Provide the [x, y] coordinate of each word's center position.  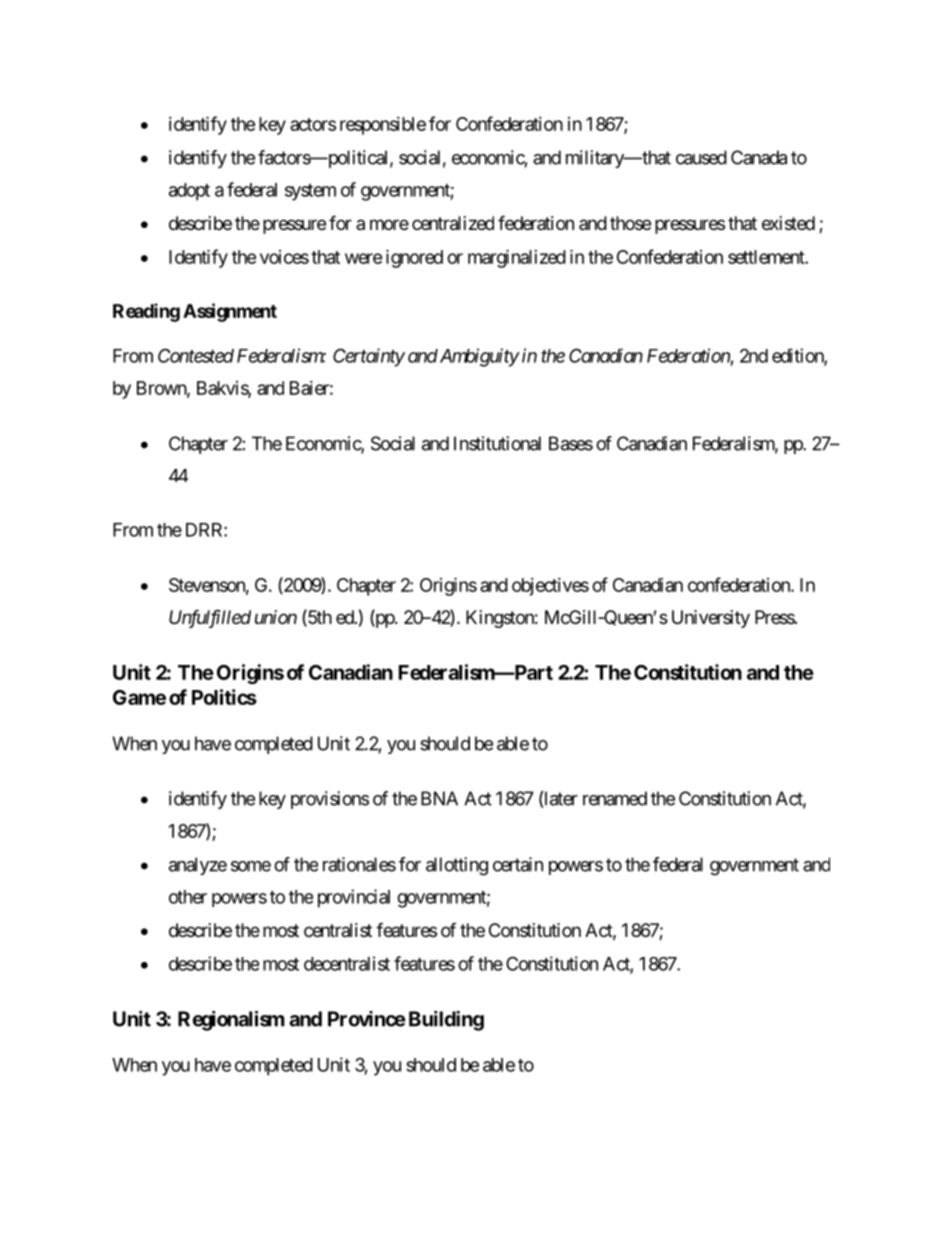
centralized [453, 223]
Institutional [497, 443]
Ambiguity [478, 357]
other [188, 897]
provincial [354, 898]
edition [798, 356]
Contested [196, 355]
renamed [615, 798]
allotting [457, 866]
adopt [189, 192]
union [276, 617]
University [711, 619]
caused [701, 157]
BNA [439, 798]
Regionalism [231, 1020]
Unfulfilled [210, 618]
